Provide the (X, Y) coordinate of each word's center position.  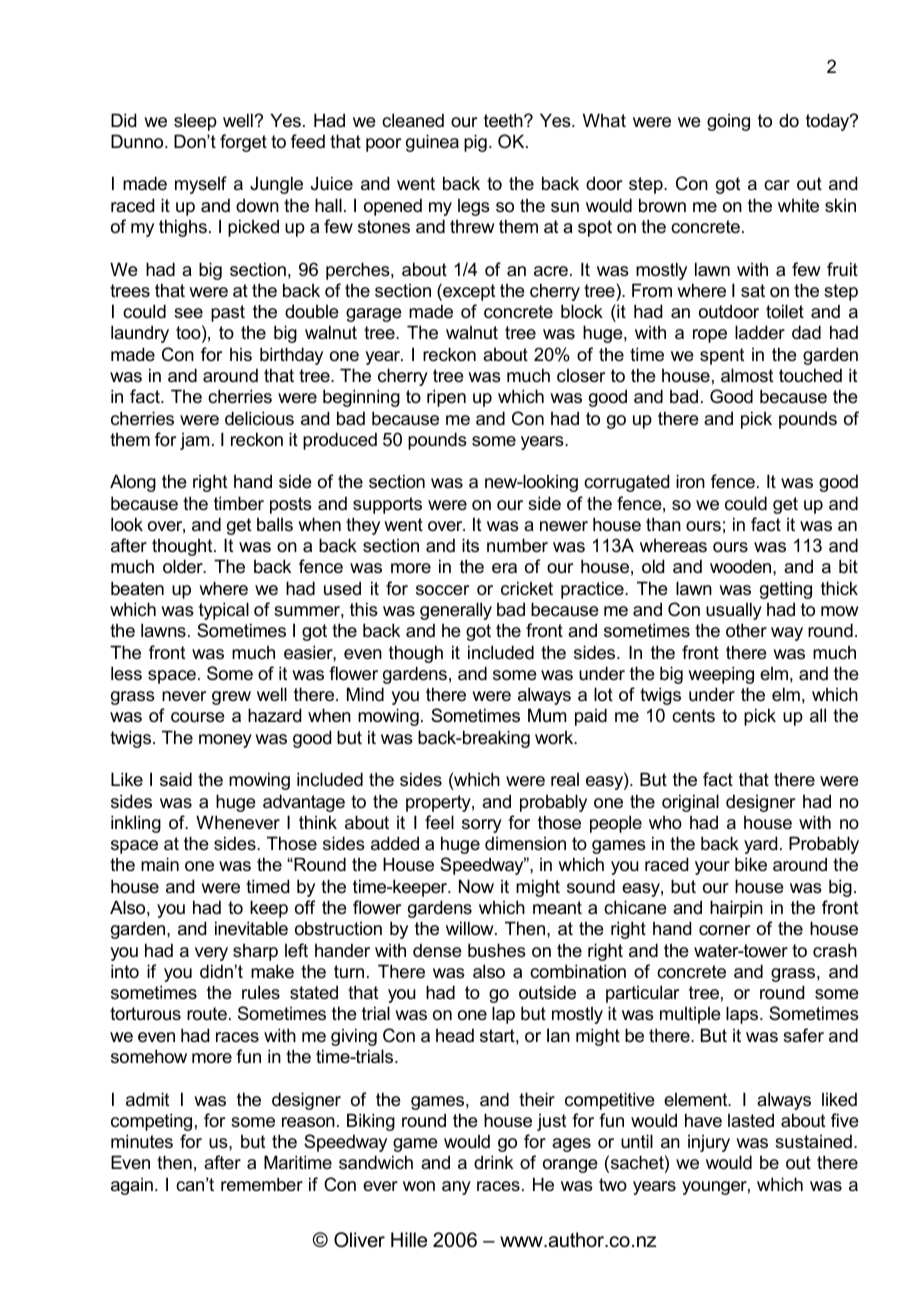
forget (243, 143)
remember (262, 1184)
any (456, 1188)
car (777, 185)
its (470, 545)
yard (760, 845)
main (160, 864)
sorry (482, 826)
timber (239, 503)
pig (475, 143)
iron (690, 481)
